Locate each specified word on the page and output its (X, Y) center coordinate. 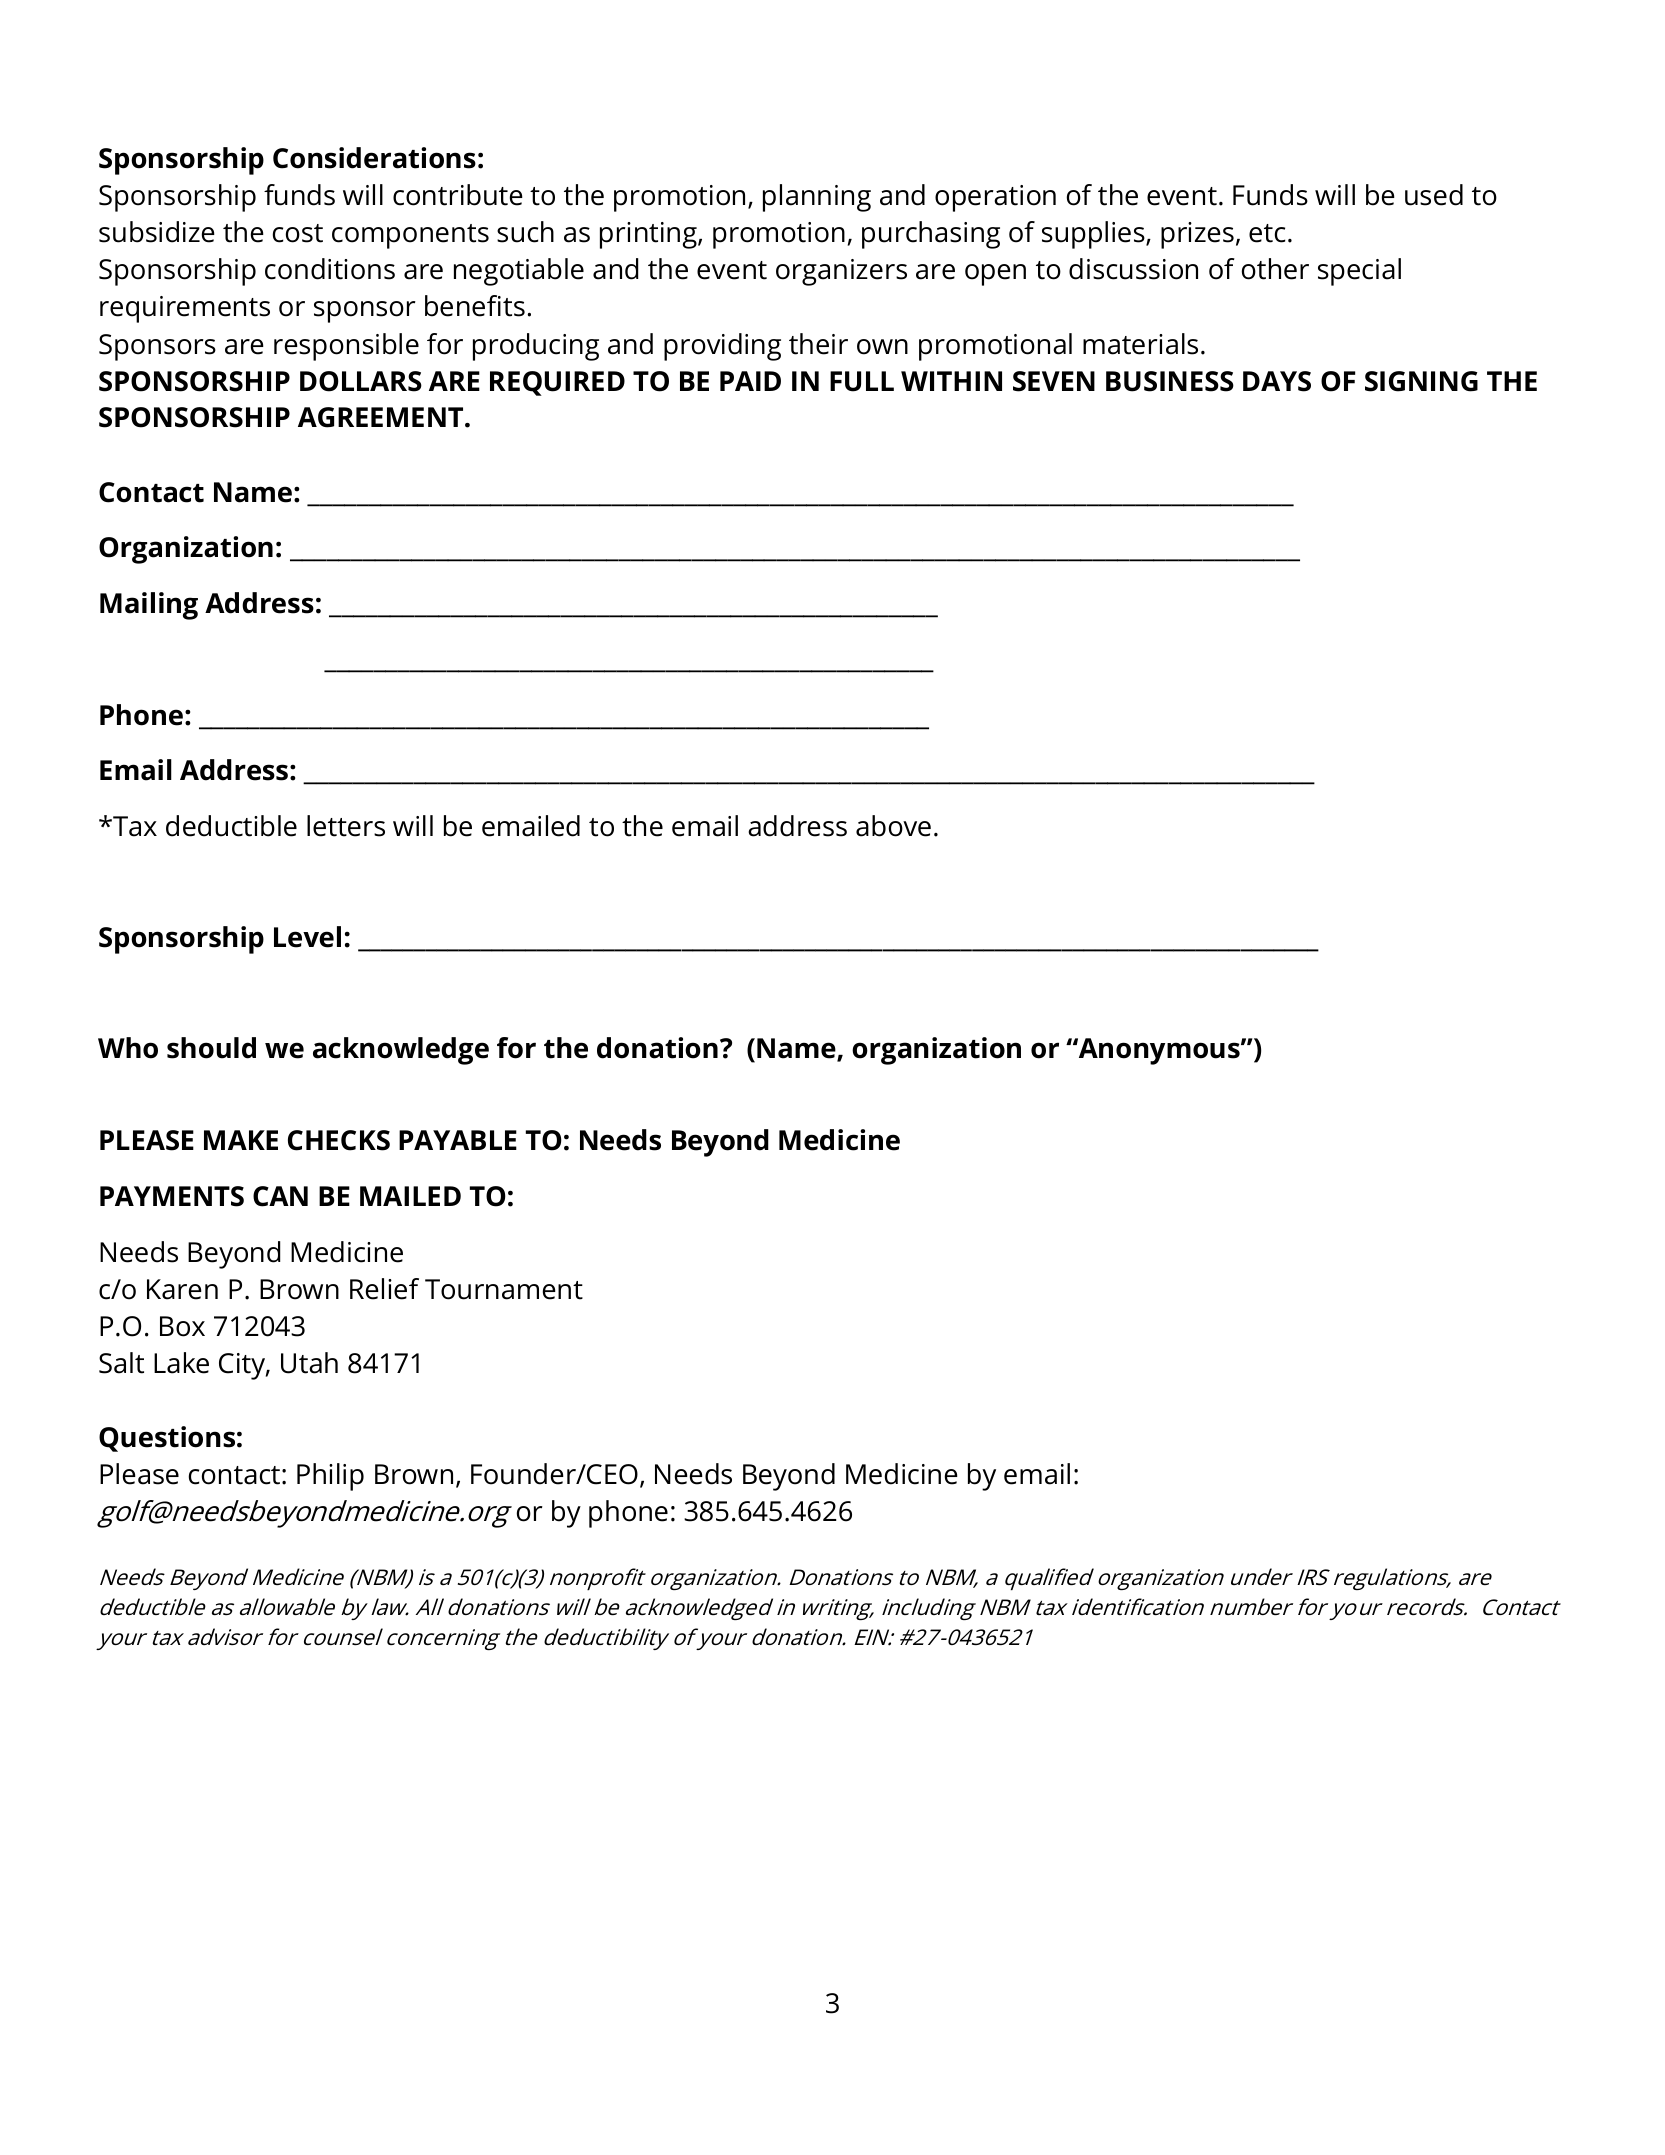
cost (298, 233)
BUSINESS (1170, 381)
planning (817, 198)
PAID (750, 381)
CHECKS (339, 1140)
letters (346, 826)
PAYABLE (458, 1140)
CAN (280, 1196)
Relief (384, 1289)
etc (1267, 233)
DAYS (1277, 381)
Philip (330, 1477)
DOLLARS (361, 381)
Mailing (149, 606)
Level (307, 937)
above (893, 826)
